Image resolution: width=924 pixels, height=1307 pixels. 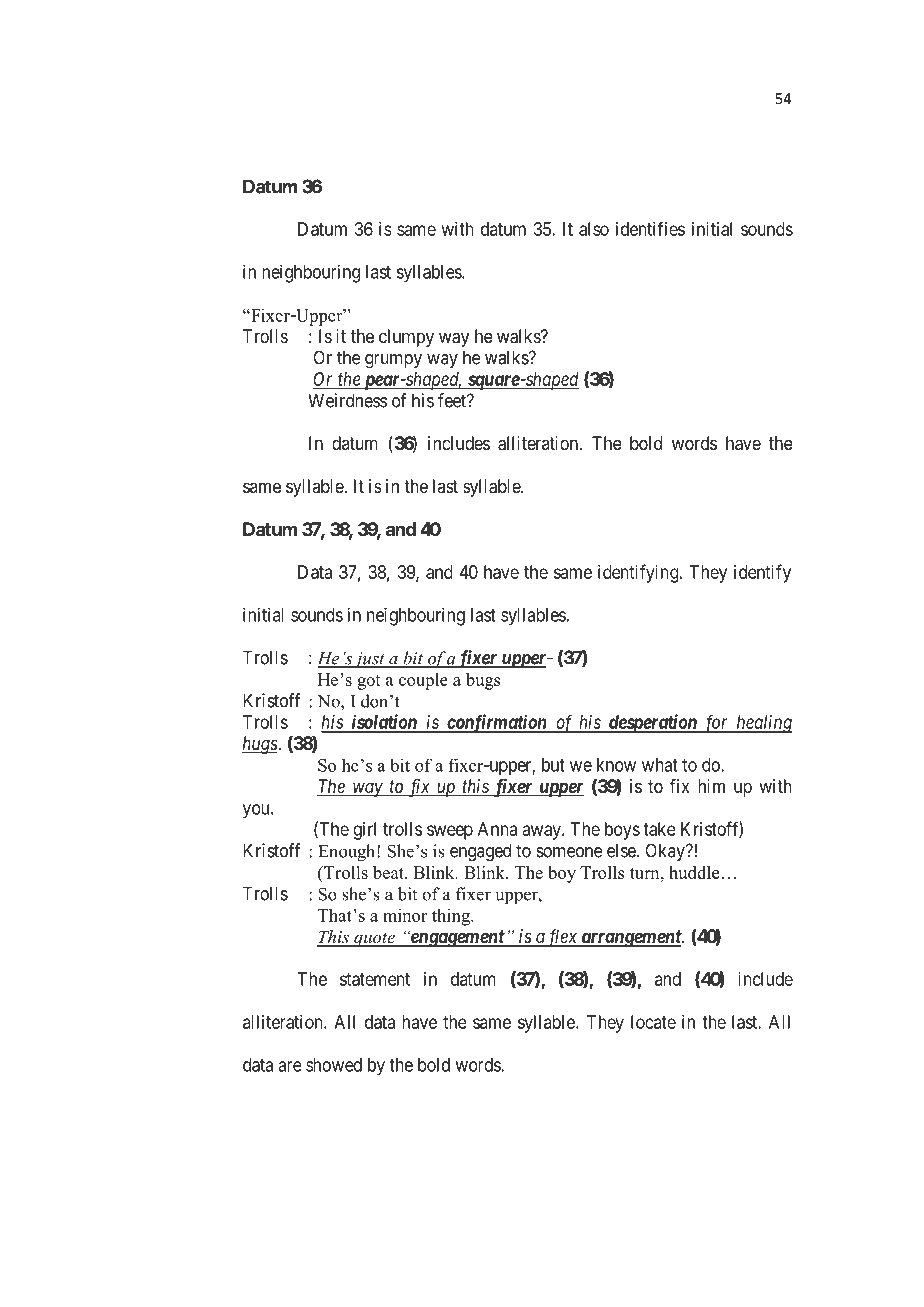 I want to click on just, so click(x=370, y=660).
